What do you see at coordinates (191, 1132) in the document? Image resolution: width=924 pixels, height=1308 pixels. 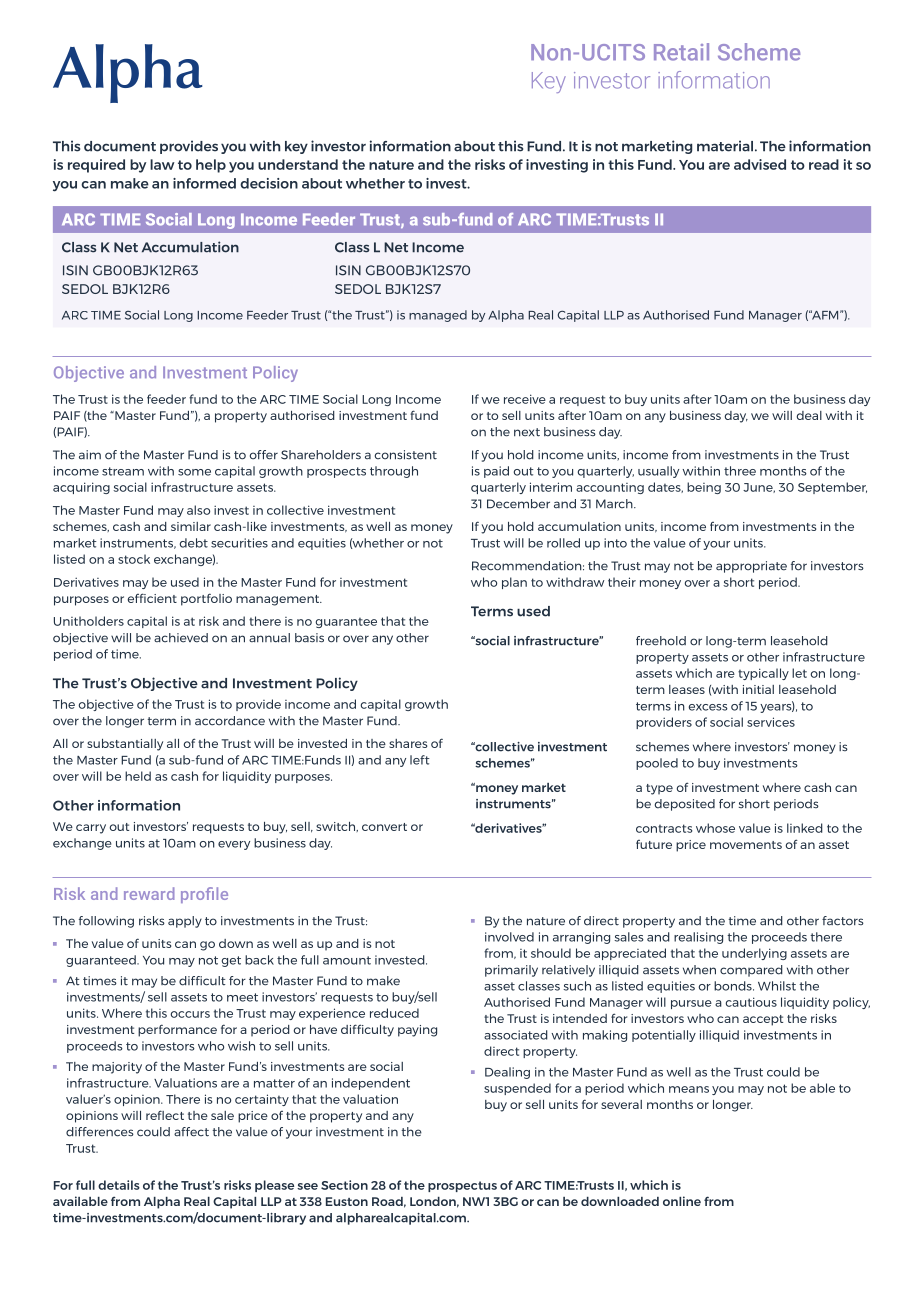 I see `affect` at bounding box center [191, 1132].
